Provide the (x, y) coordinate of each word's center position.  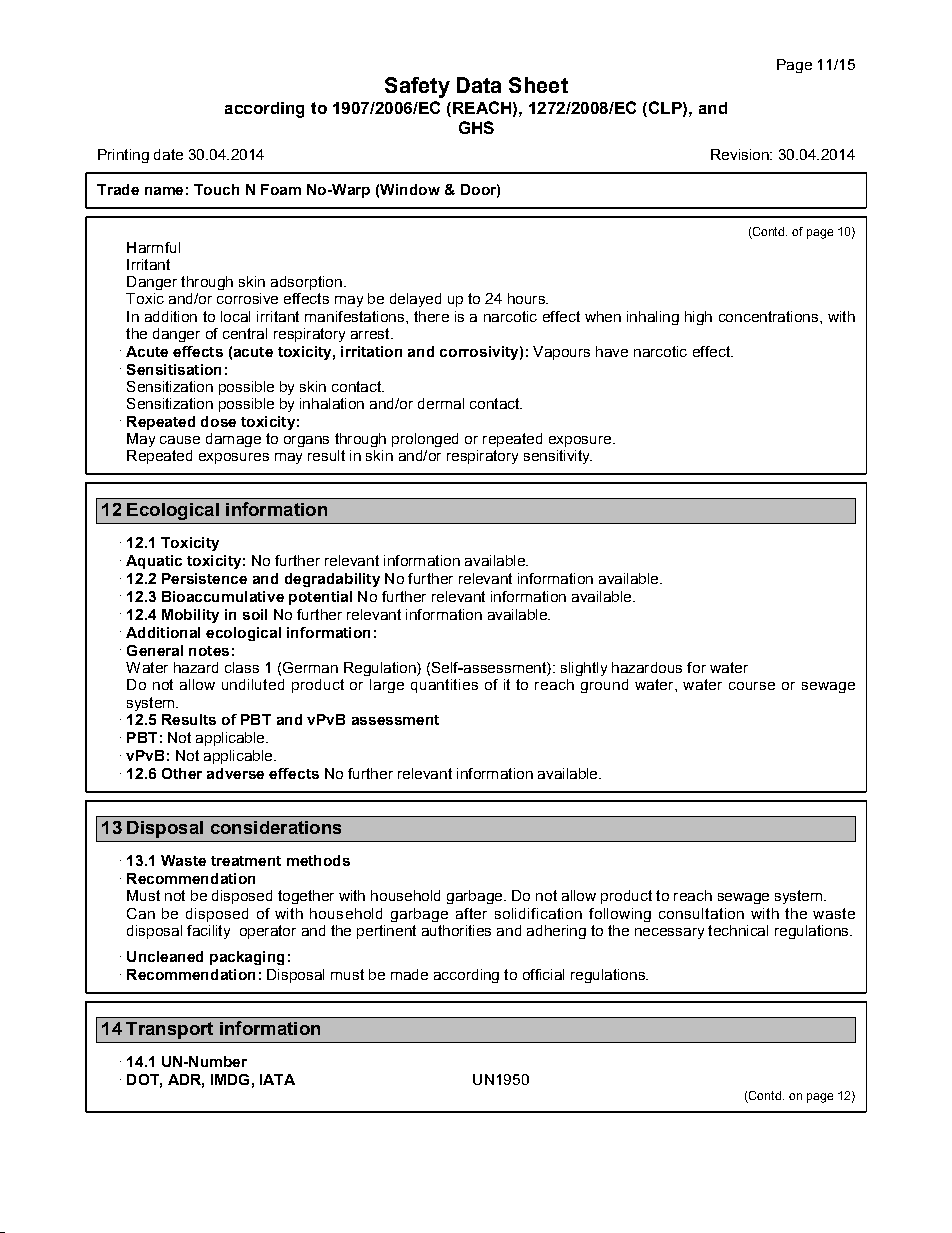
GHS (476, 127)
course (752, 686)
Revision (741, 154)
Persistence (204, 578)
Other (182, 773)
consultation (701, 913)
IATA (277, 1079)
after (471, 913)
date (168, 154)
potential (320, 598)
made (409, 974)
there (431, 316)
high (698, 318)
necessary (669, 933)
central (245, 333)
